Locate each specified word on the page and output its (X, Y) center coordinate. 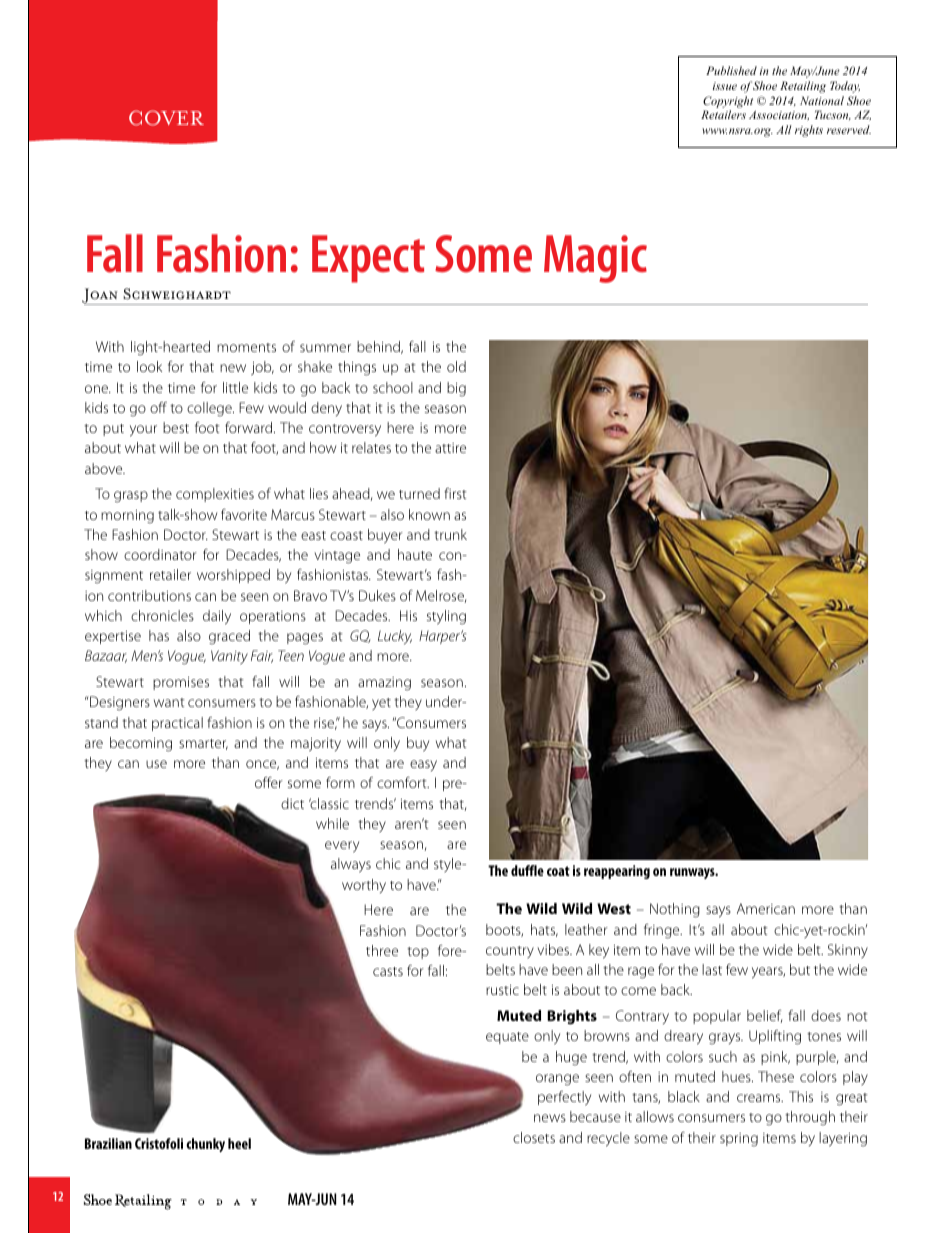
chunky (205, 1145)
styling (446, 617)
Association (779, 116)
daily (217, 617)
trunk (450, 534)
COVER (166, 118)
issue (725, 86)
